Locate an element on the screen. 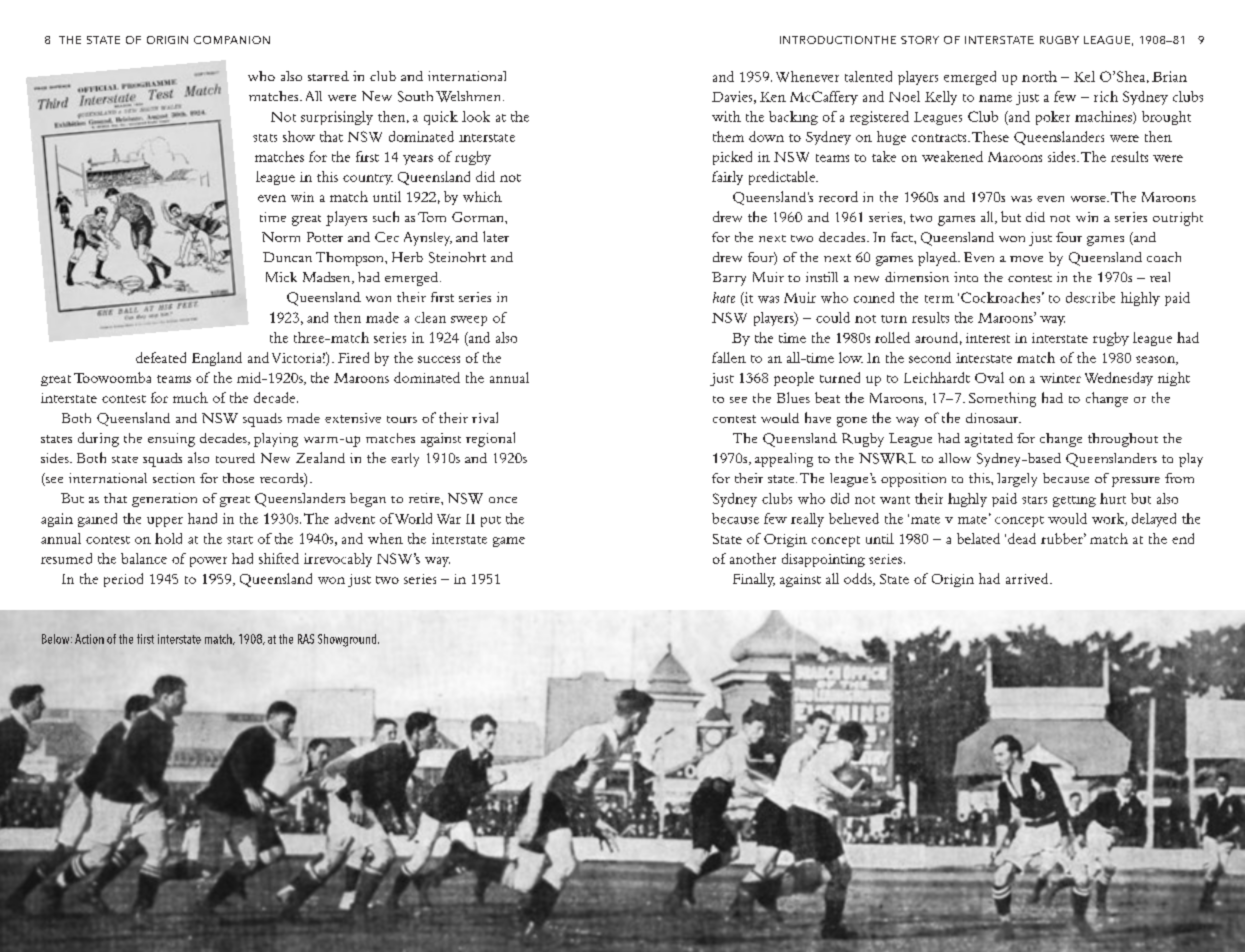  Finally is located at coordinates (754, 580).
